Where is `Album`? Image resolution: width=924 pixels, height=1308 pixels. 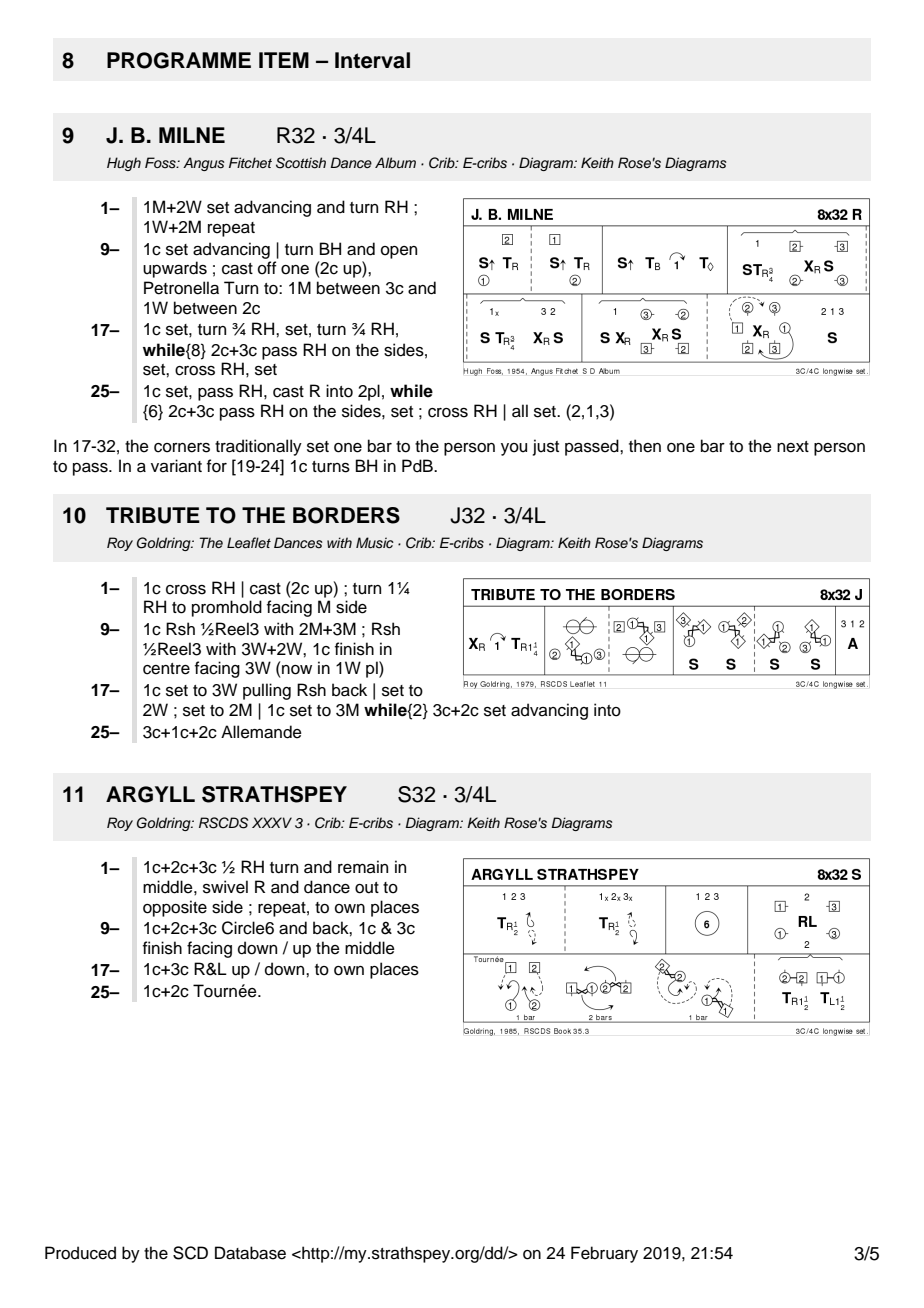 Album is located at coordinates (395, 162).
